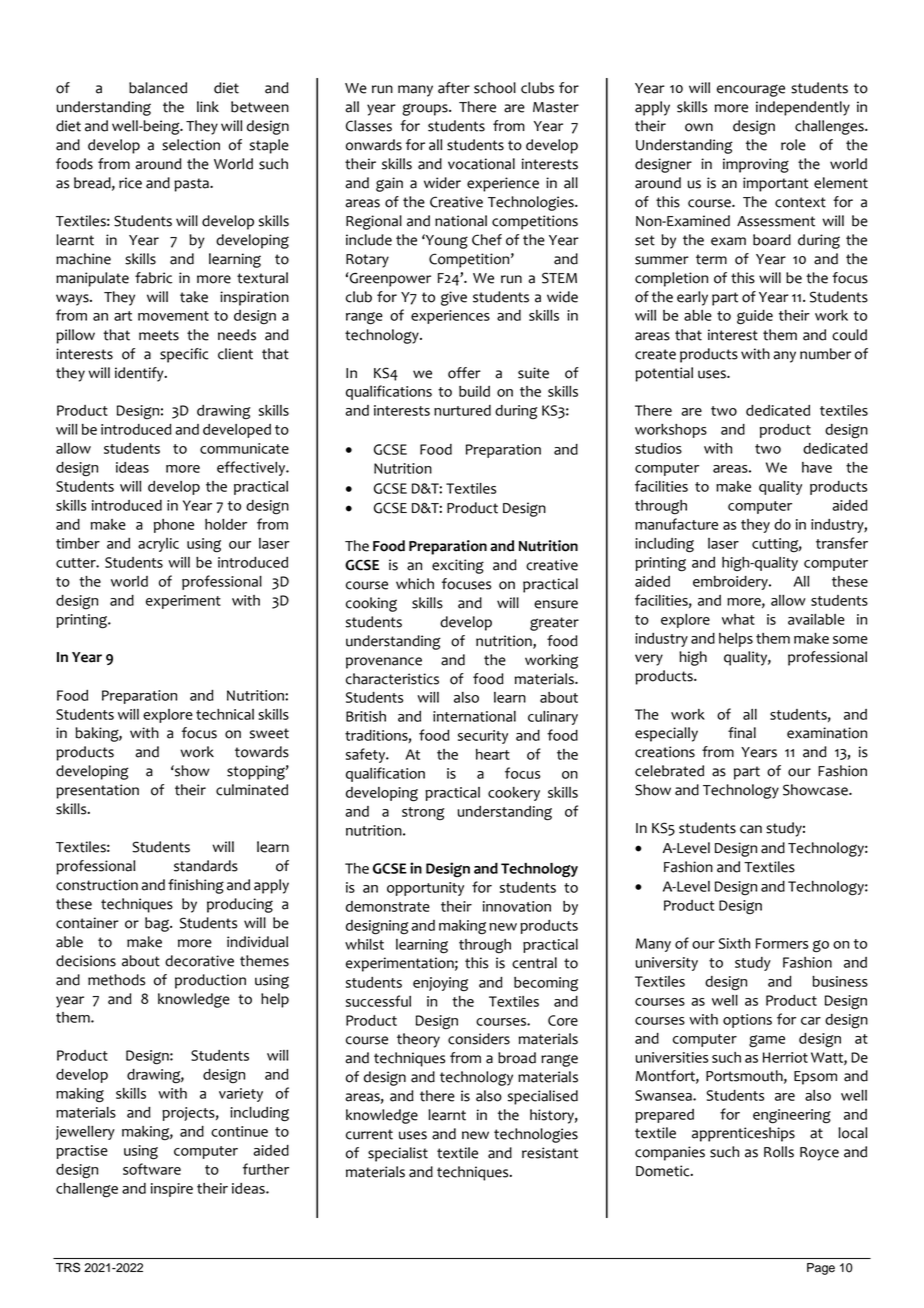  What do you see at coordinates (821, 1269) in the document?
I see `Page` at bounding box center [821, 1269].
